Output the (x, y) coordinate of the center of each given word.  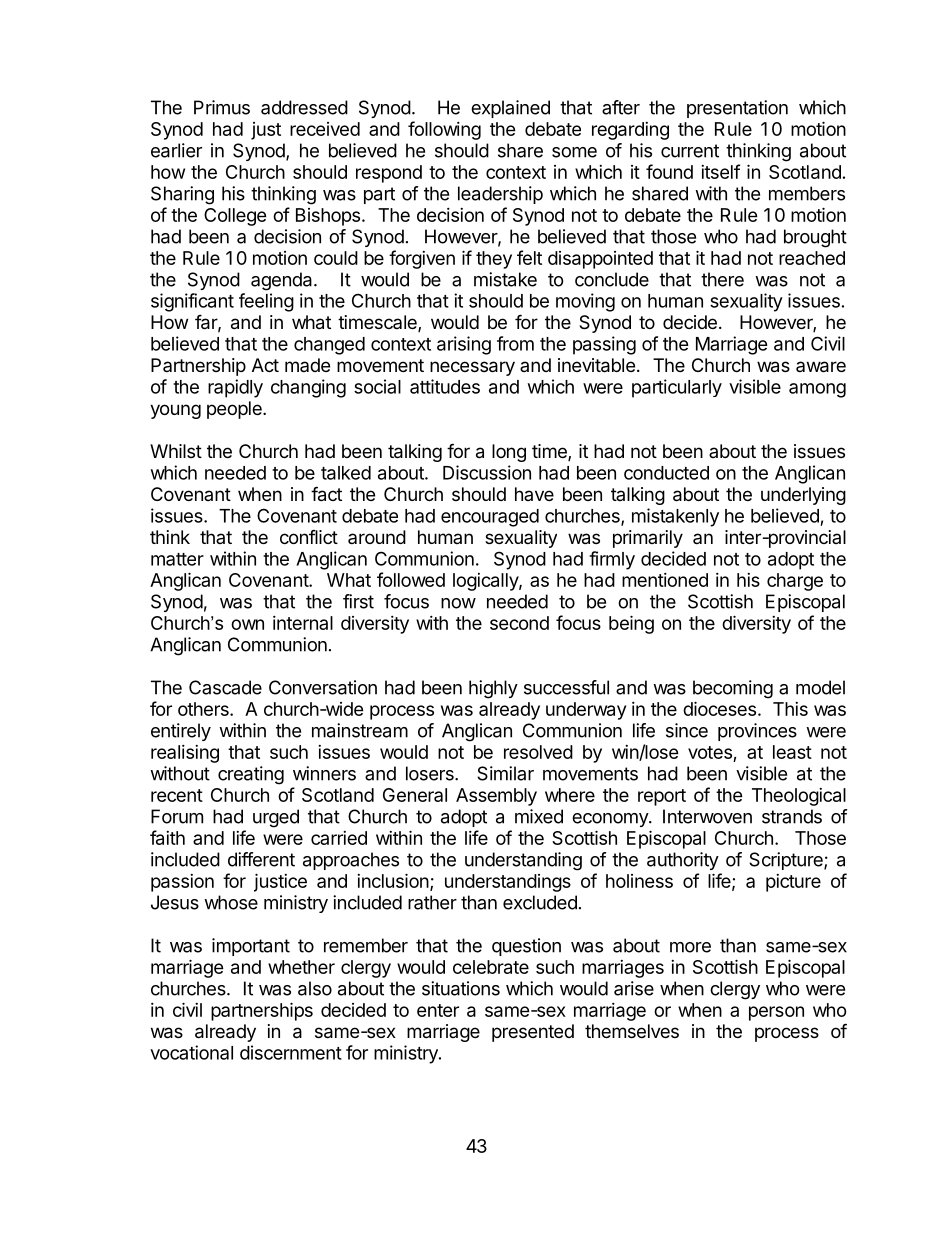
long (509, 453)
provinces (757, 732)
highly (493, 689)
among (817, 390)
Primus (222, 107)
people (235, 410)
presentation (737, 109)
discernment (291, 1052)
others (204, 709)
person (776, 1013)
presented (533, 1033)
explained (510, 109)
